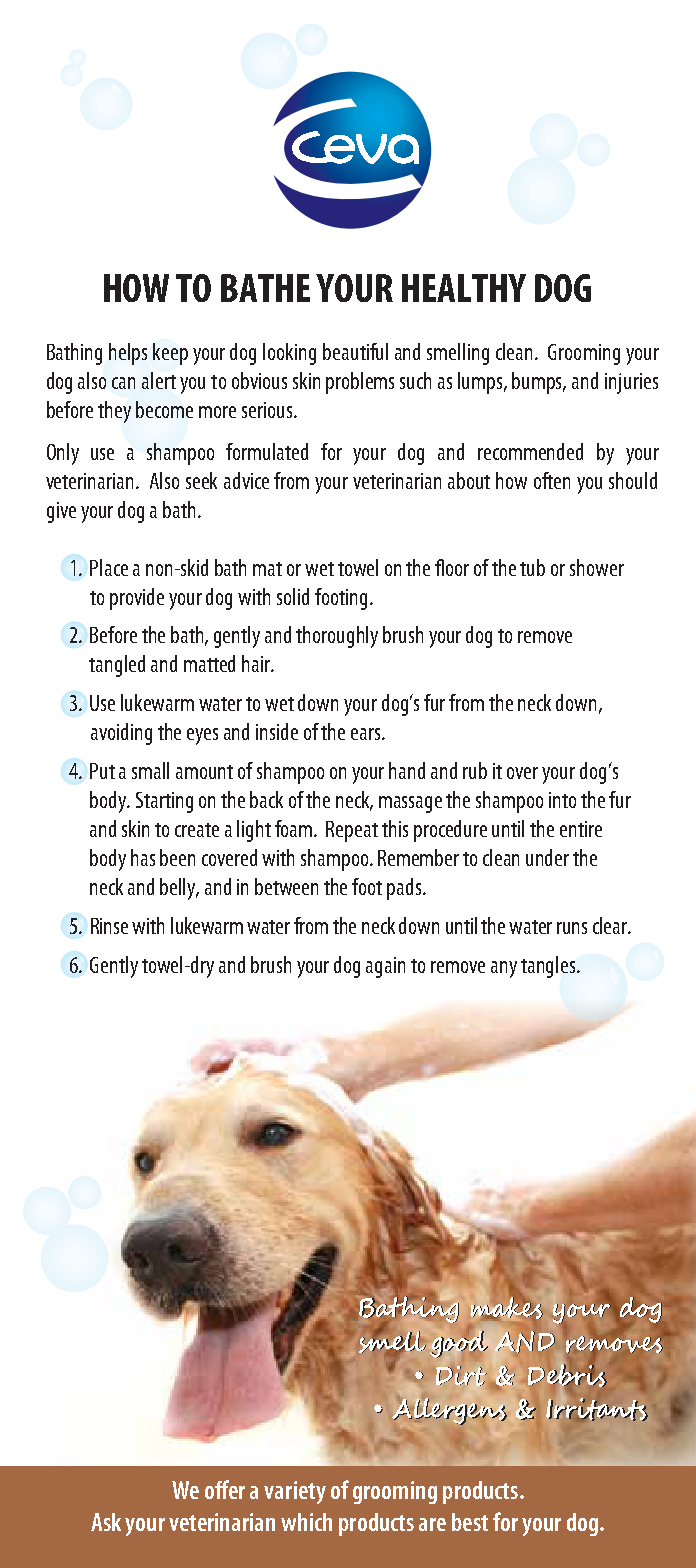  Describe the element at coordinates (225, 1489) in the image. I see `offer` at that location.
